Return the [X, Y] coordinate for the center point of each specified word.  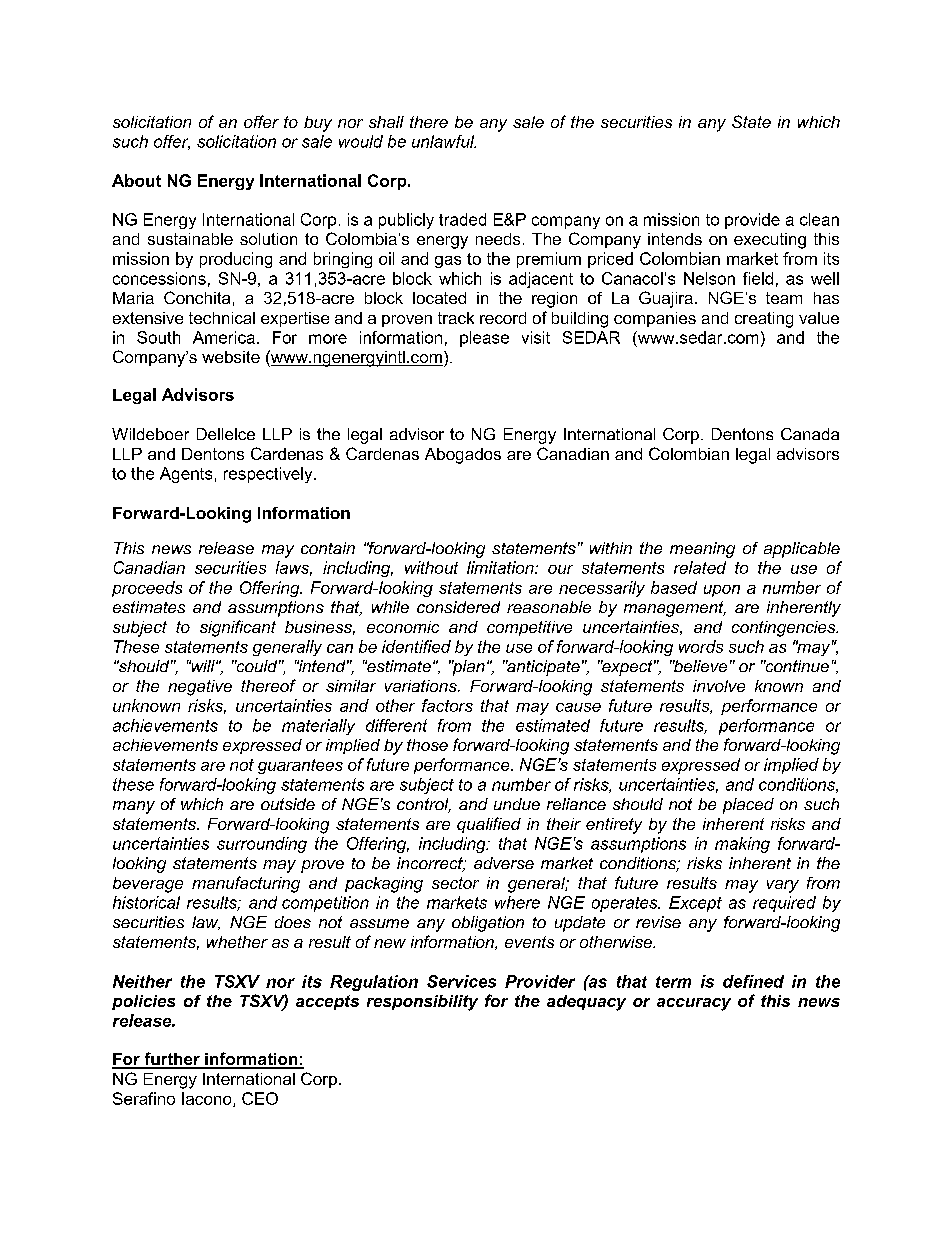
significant [238, 628]
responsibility [422, 1003]
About [136, 180]
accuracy [694, 1004]
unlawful [444, 141]
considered [458, 607]
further [172, 1060]
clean [819, 219]
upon [722, 591]
